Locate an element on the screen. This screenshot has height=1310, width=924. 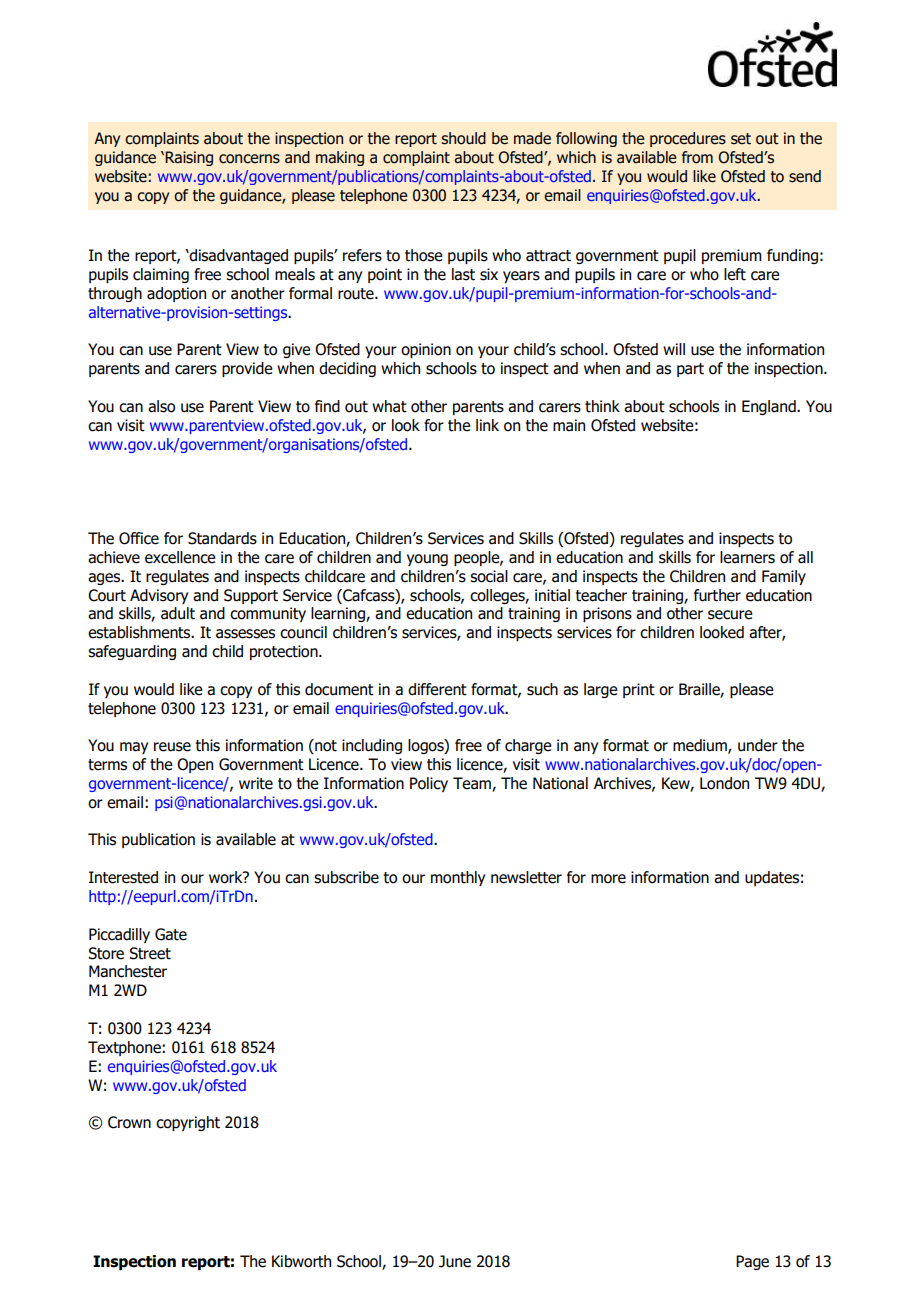
under is located at coordinates (758, 745).
